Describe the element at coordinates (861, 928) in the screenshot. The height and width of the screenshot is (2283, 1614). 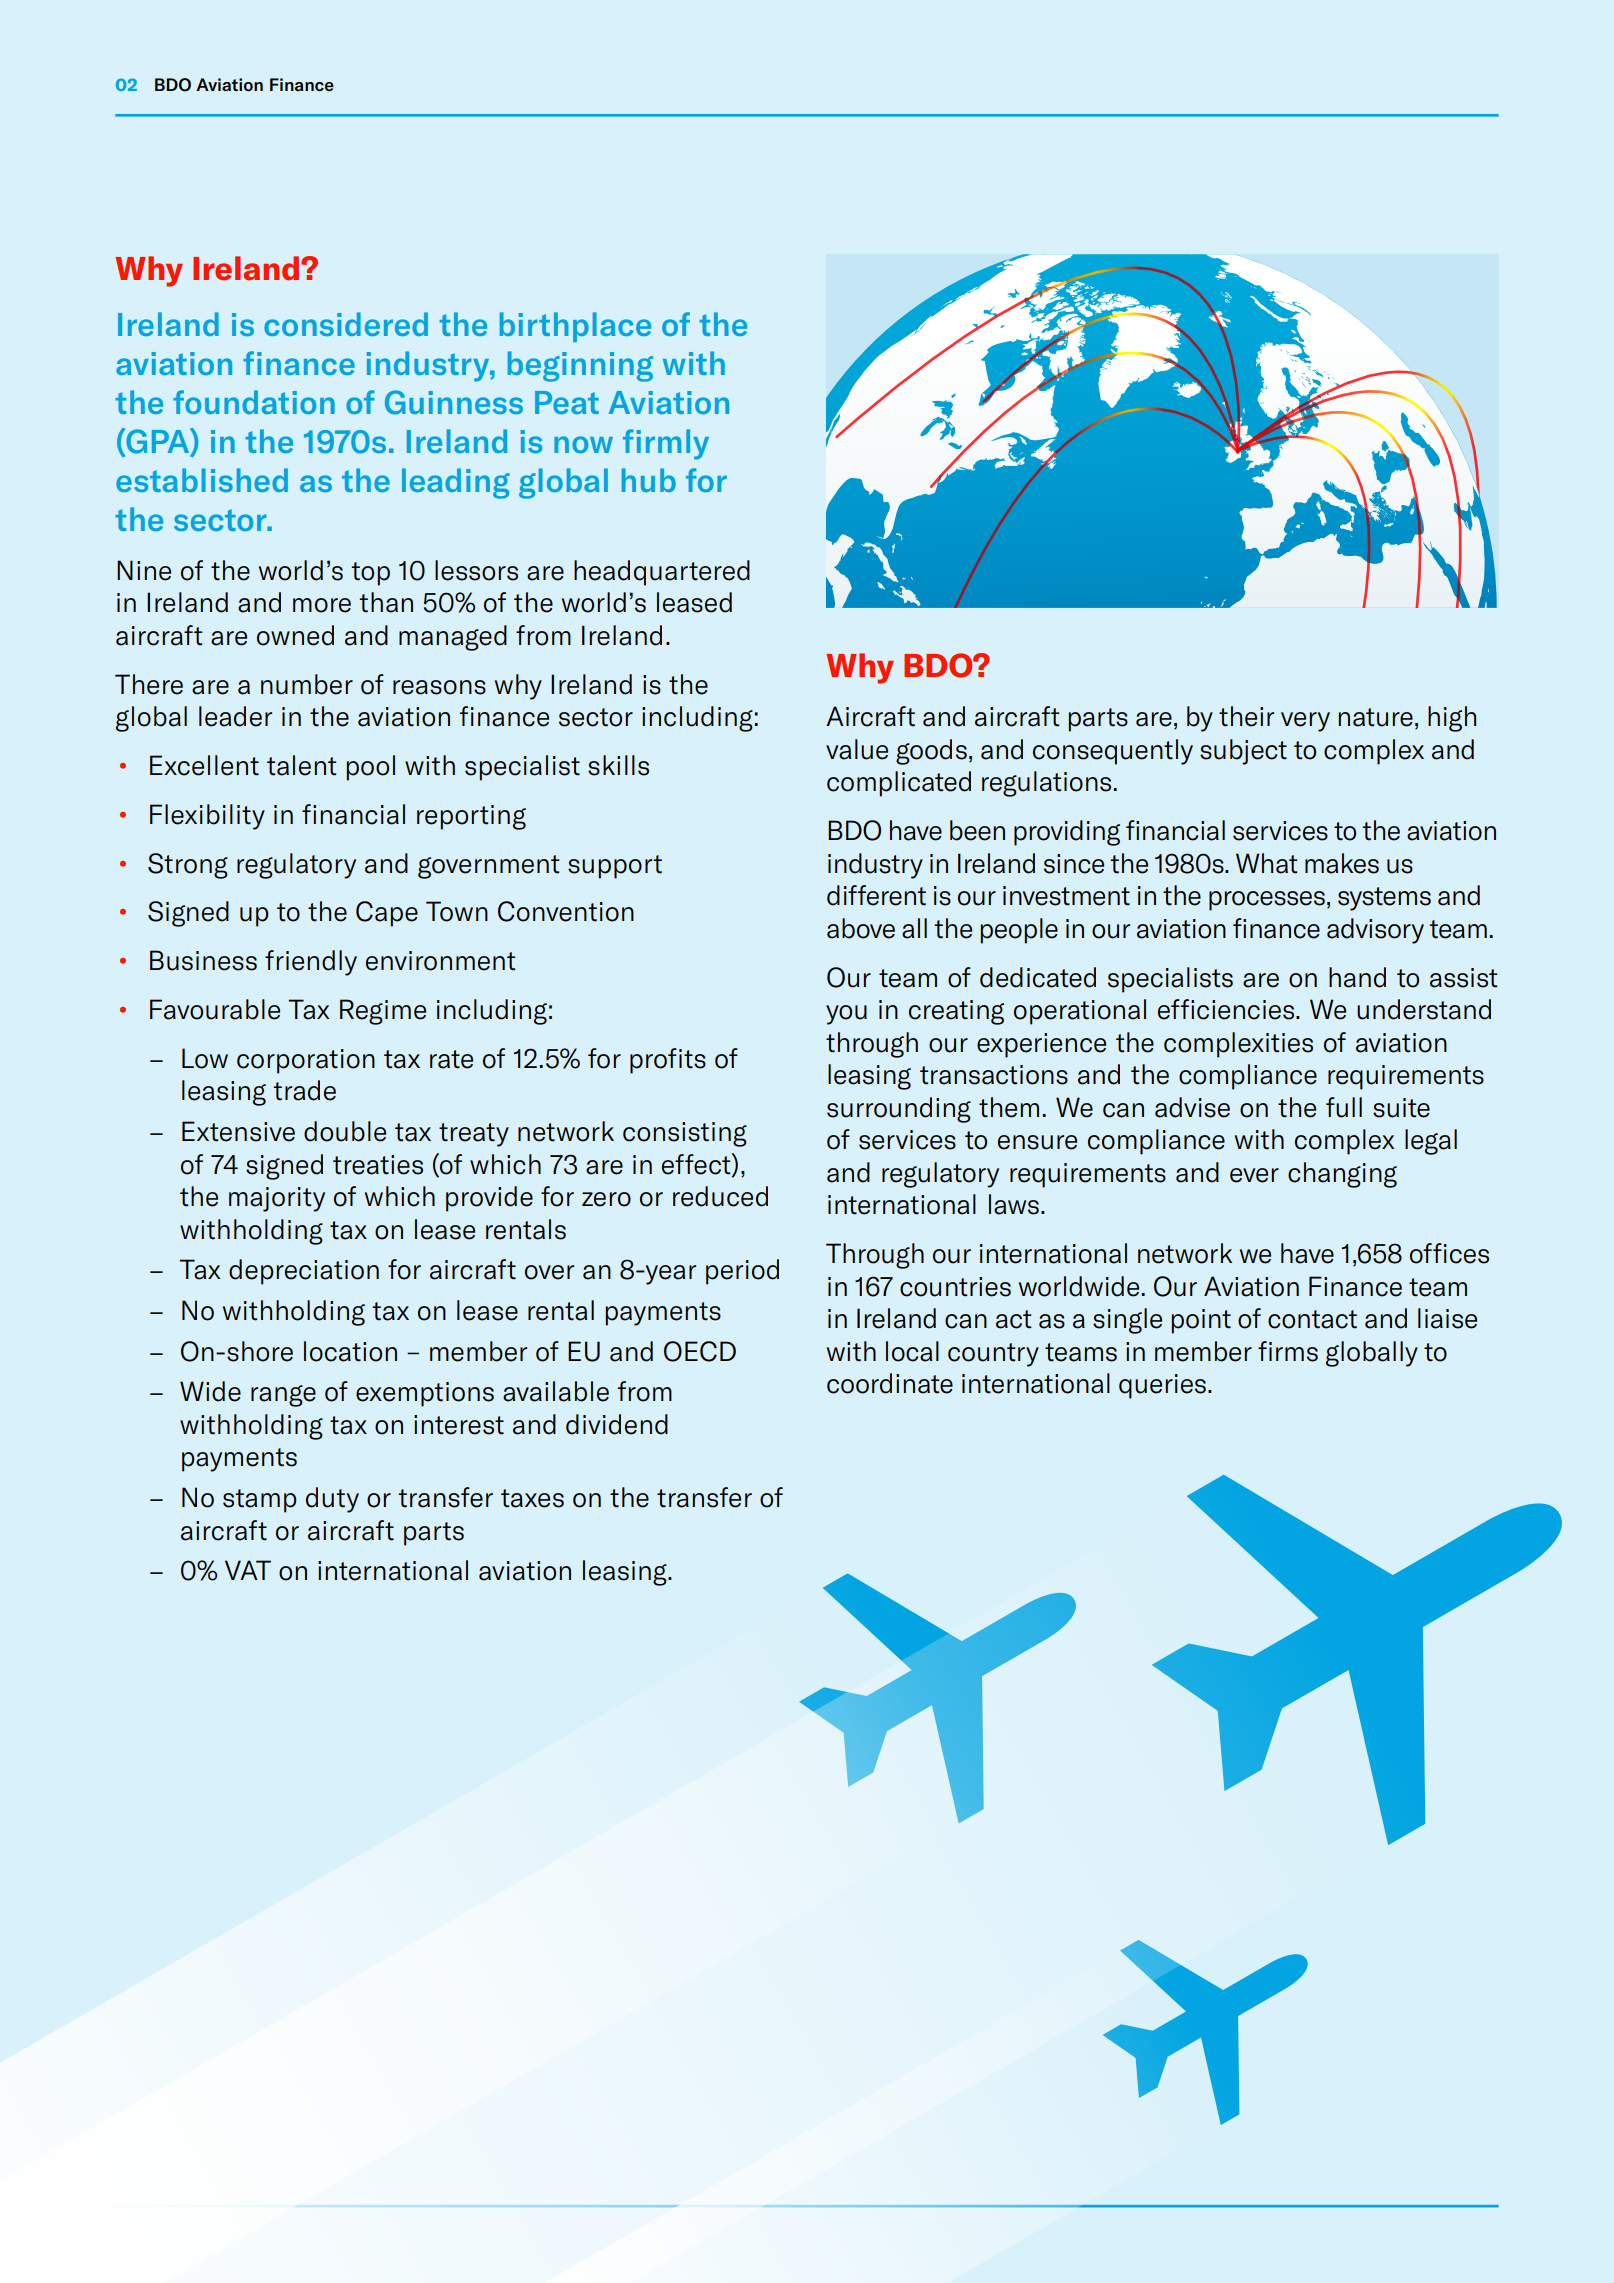
I see `above` at that location.
